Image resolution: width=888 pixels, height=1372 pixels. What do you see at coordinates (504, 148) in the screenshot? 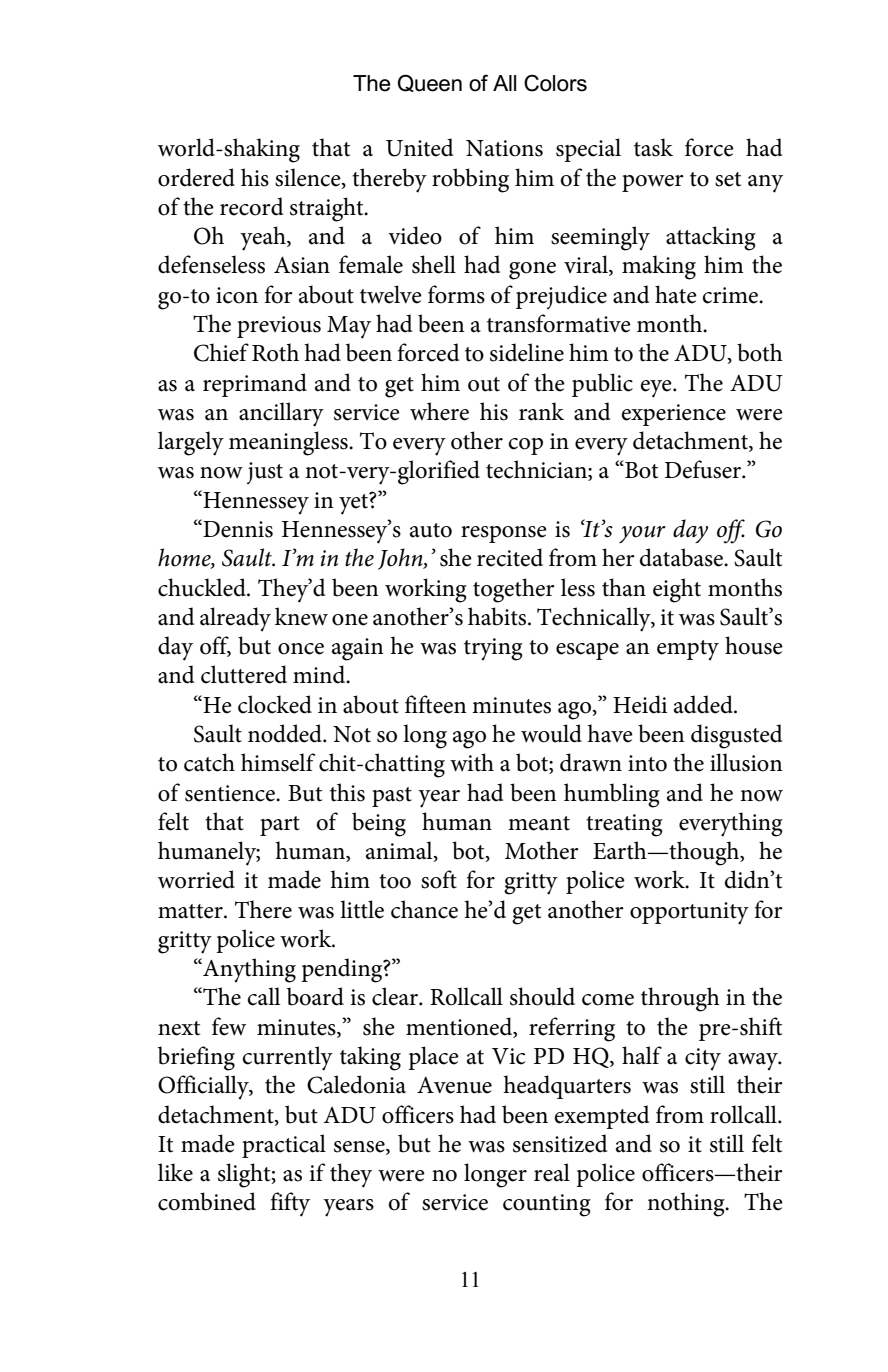
I see `Nations` at bounding box center [504, 148].
